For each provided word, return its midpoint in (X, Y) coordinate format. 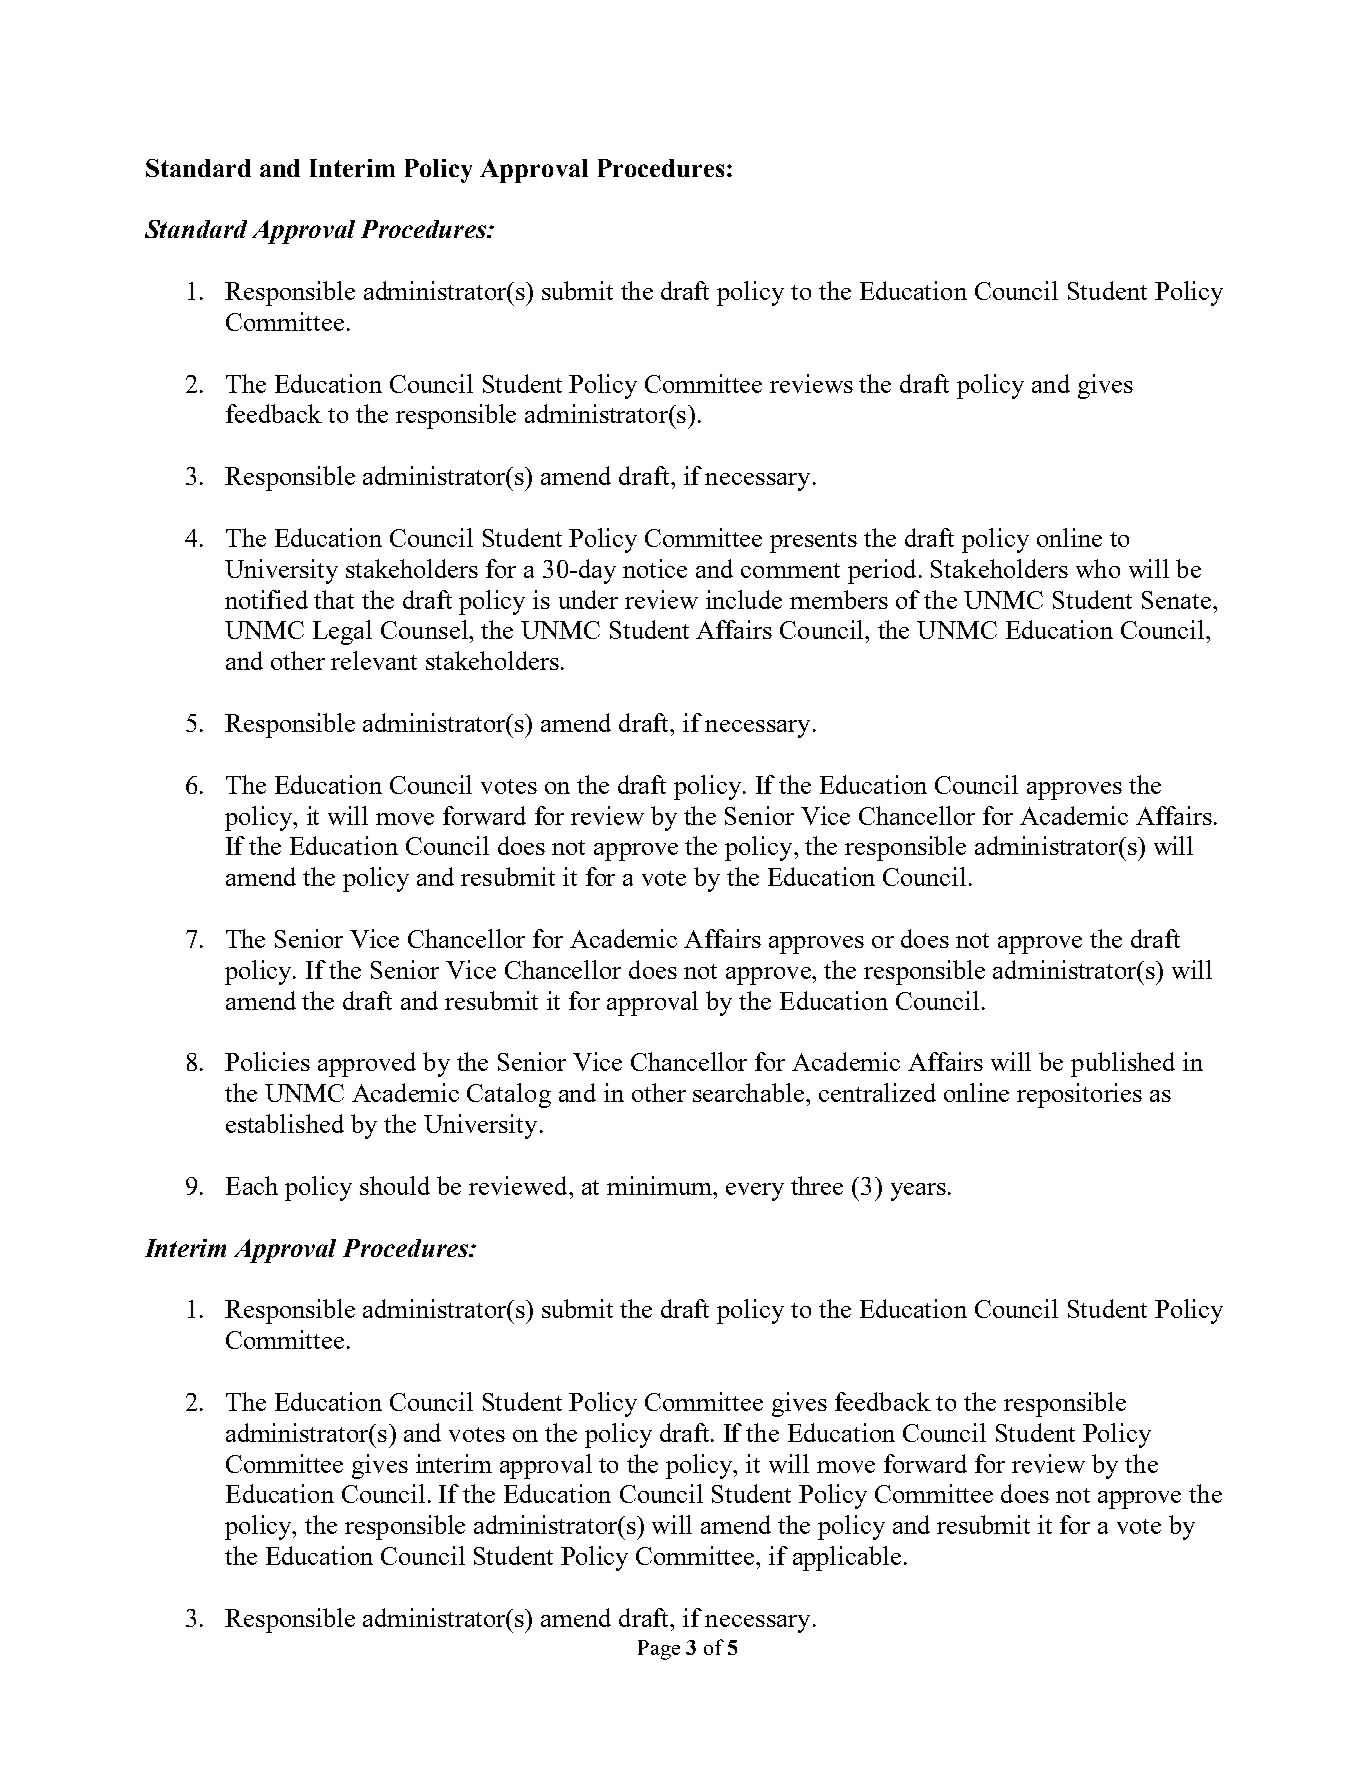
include (744, 599)
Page (659, 1650)
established (285, 1123)
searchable (750, 1092)
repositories (1079, 1095)
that (334, 599)
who (1098, 568)
